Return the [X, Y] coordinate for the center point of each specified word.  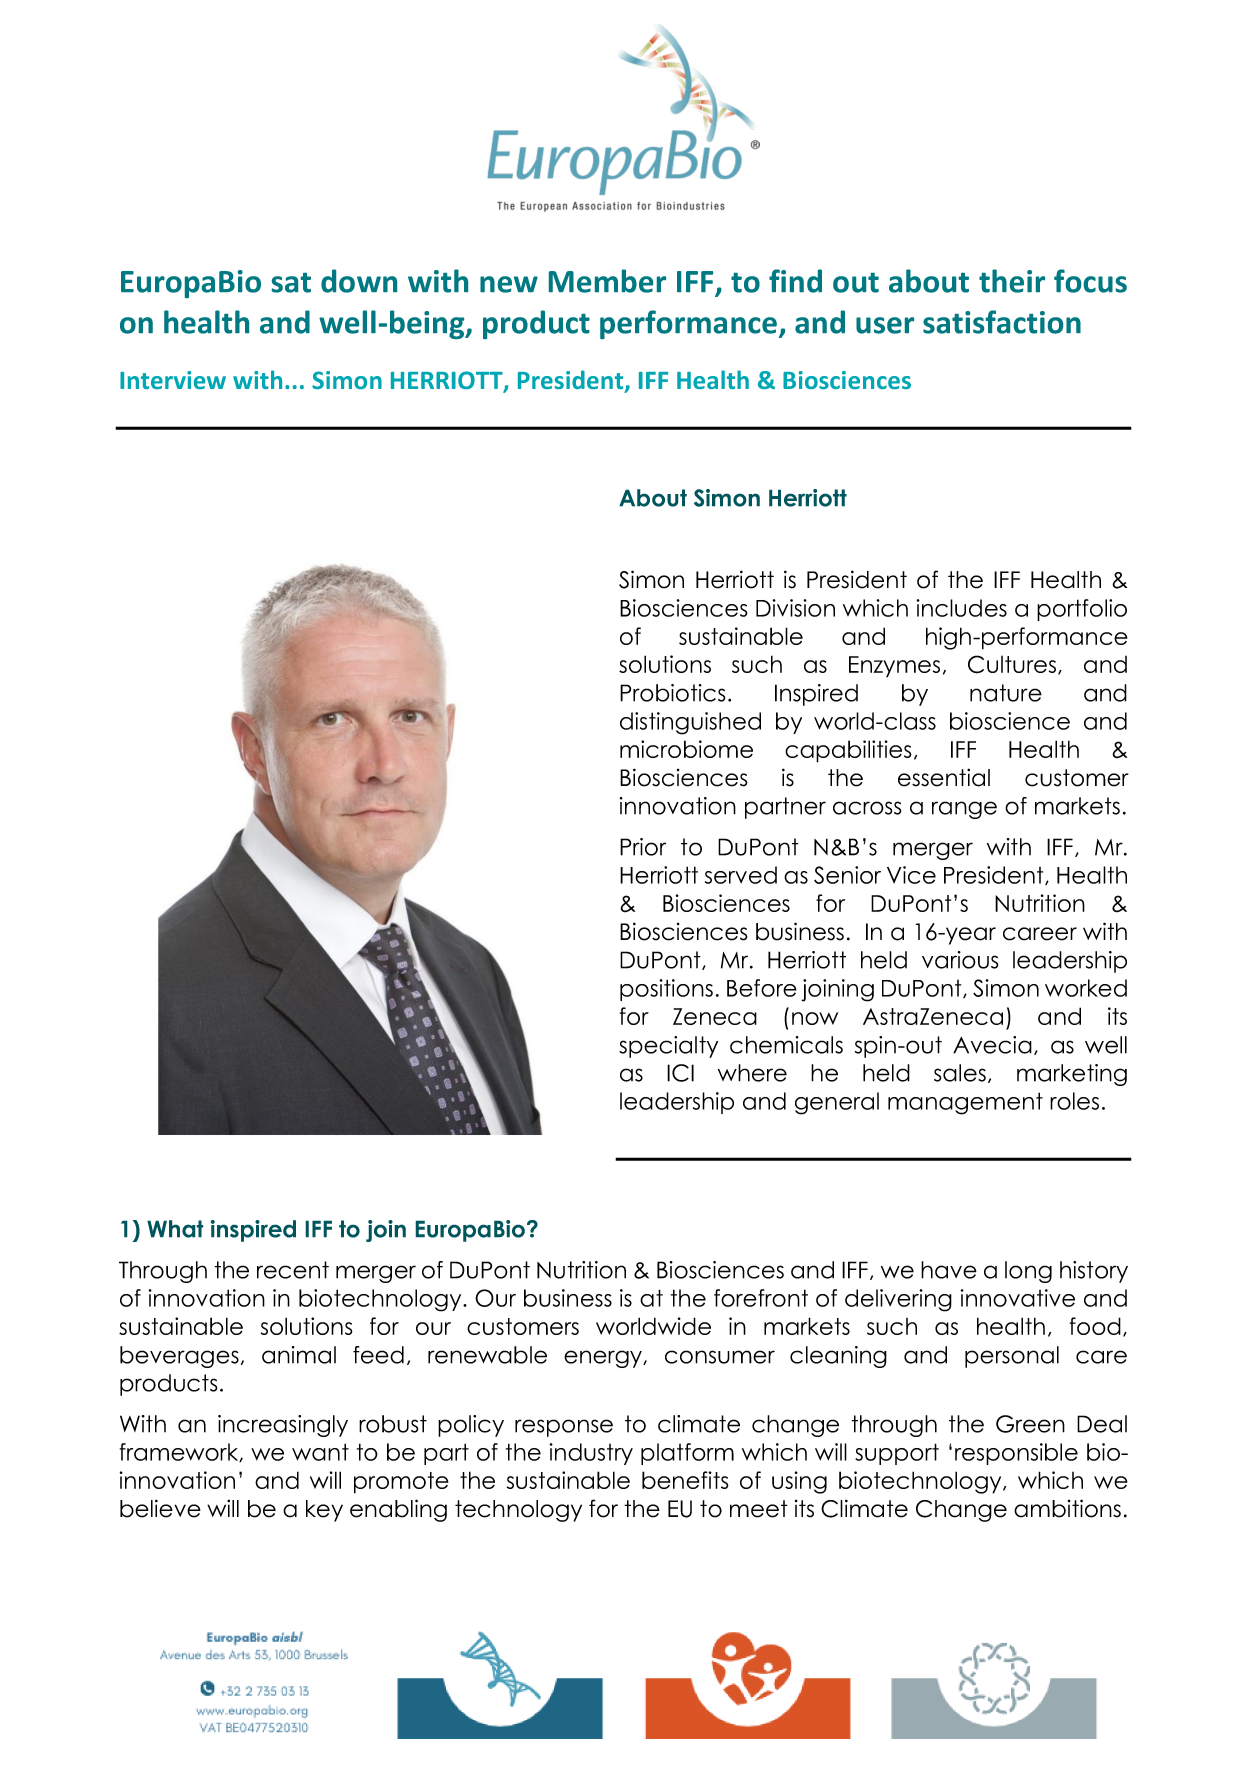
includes [961, 608]
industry [591, 1454]
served [741, 875]
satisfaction [1002, 322]
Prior [643, 847]
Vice [911, 875]
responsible [1016, 1454]
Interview [173, 380]
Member [607, 281]
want [320, 1452]
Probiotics [672, 693]
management [965, 1103]
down [359, 281]
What [175, 1229]
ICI [680, 1073]
